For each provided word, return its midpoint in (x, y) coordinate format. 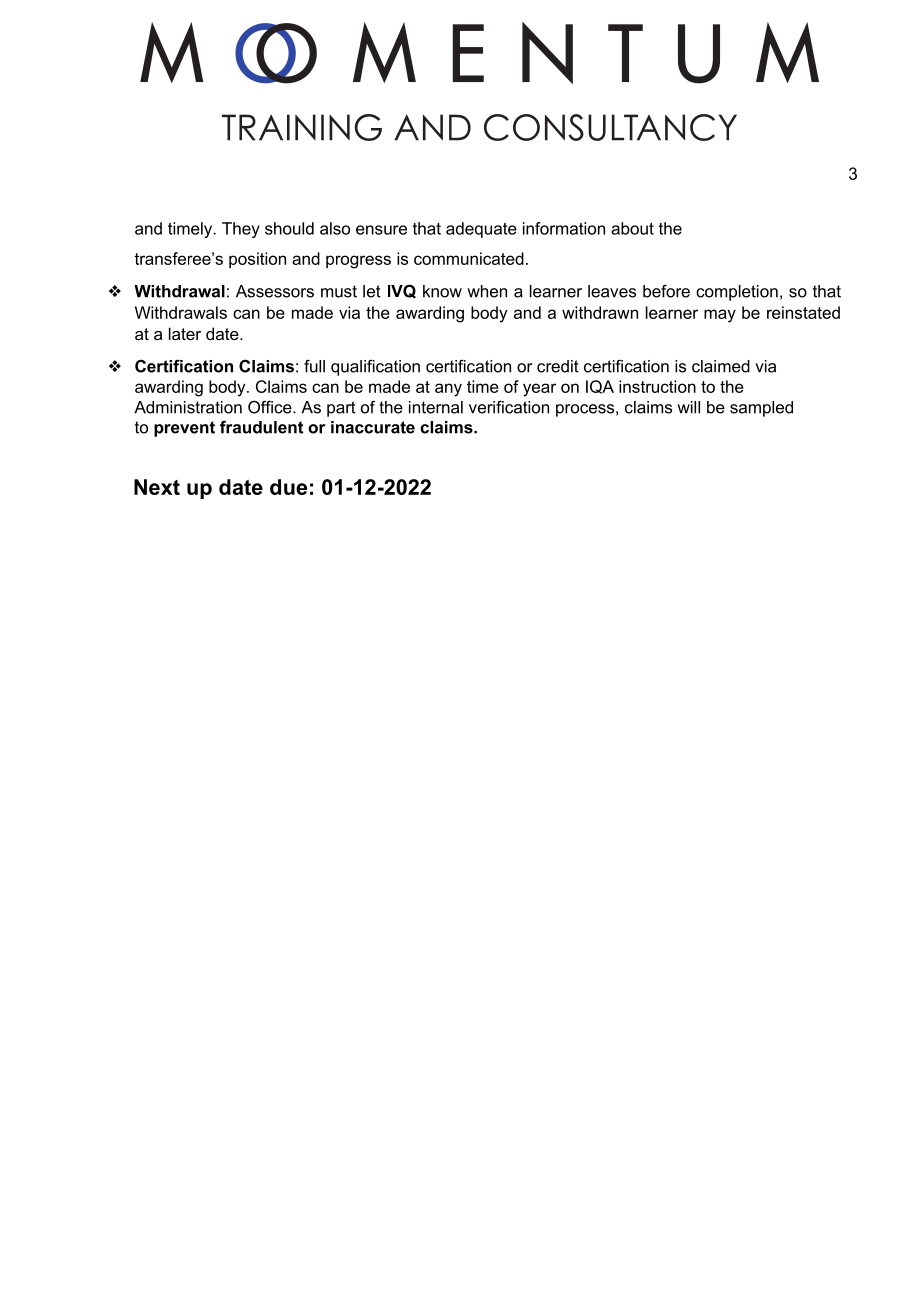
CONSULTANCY (610, 127)
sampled (761, 409)
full (314, 366)
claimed (721, 366)
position (257, 260)
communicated (469, 258)
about (632, 228)
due (288, 487)
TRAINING (302, 127)
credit (558, 366)
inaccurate (373, 427)
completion (737, 293)
